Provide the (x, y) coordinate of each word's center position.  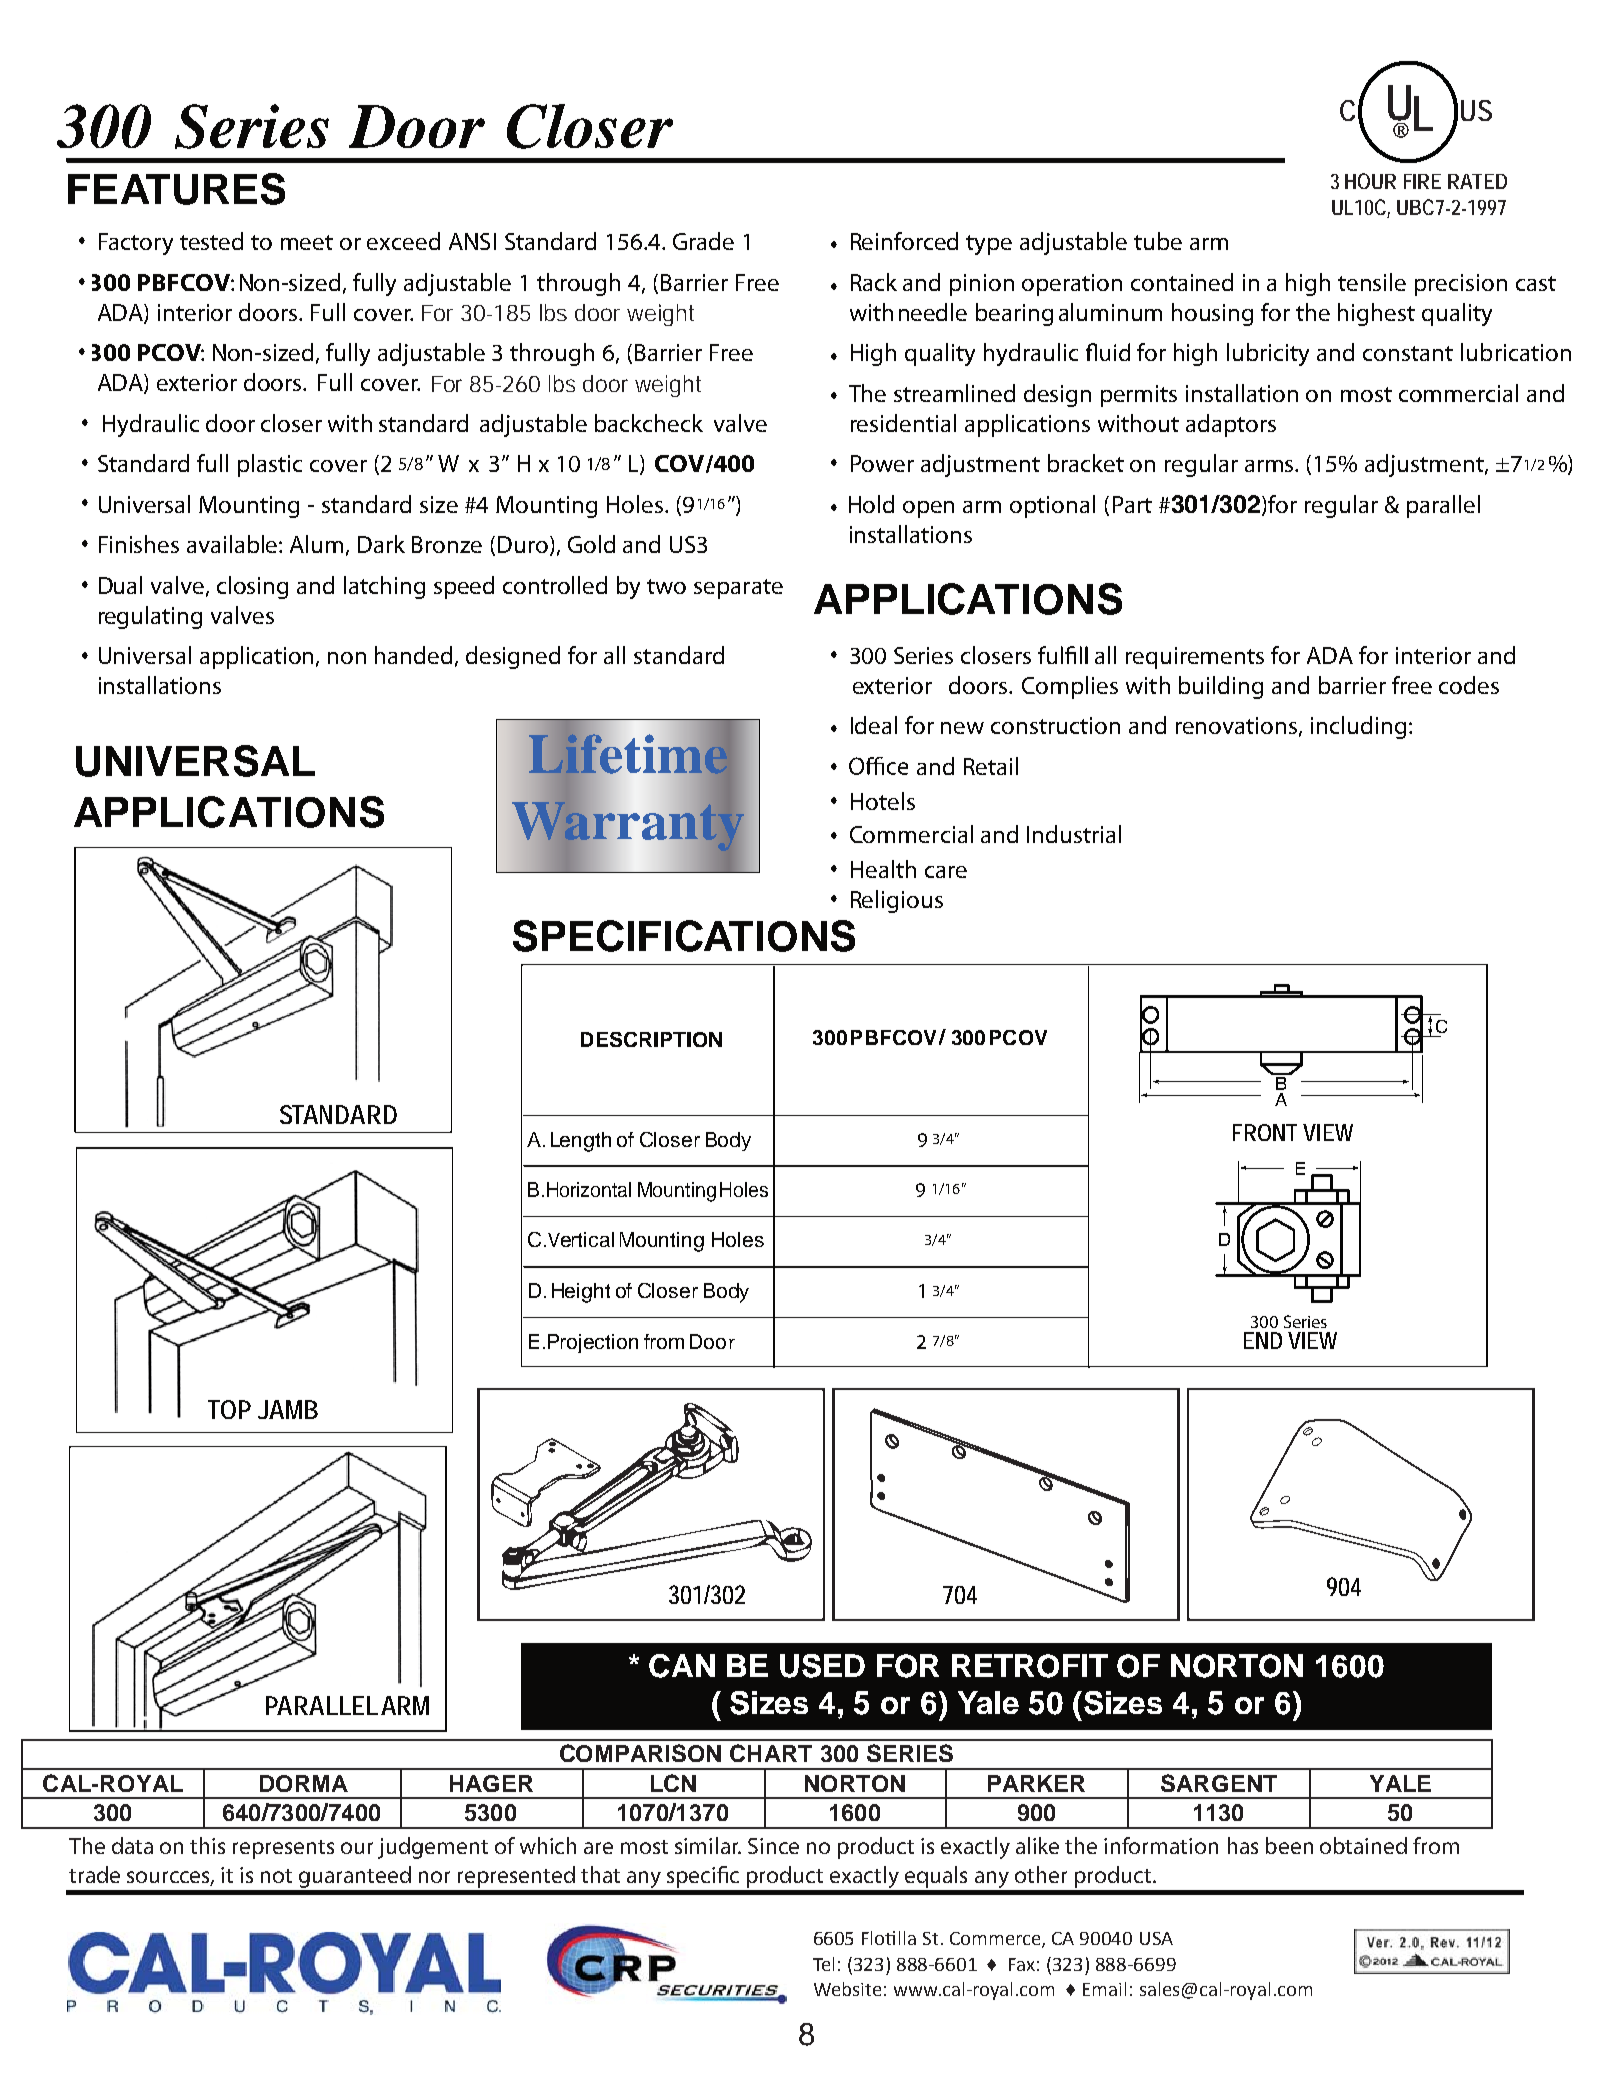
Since (773, 1846)
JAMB (288, 1409)
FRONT (1268, 1132)
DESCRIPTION (651, 1039)
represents (283, 1849)
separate (738, 589)
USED (822, 1666)
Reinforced (904, 241)
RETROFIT (1030, 1666)
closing (252, 587)
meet (307, 242)
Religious (897, 901)
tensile (1372, 282)
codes (1469, 685)
